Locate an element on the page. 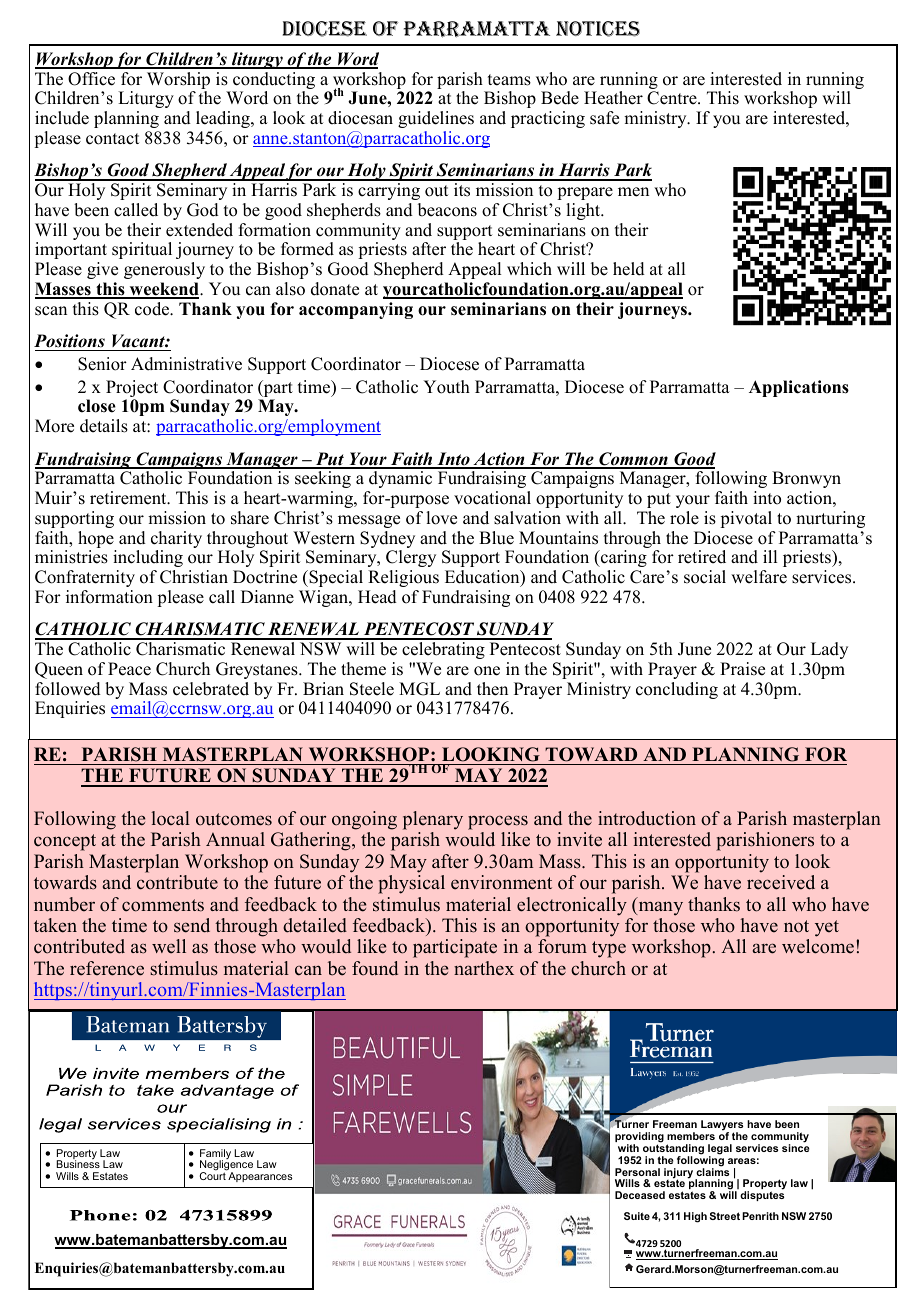 The width and height of the image is (924, 1308). Peace is located at coordinates (129, 669).
